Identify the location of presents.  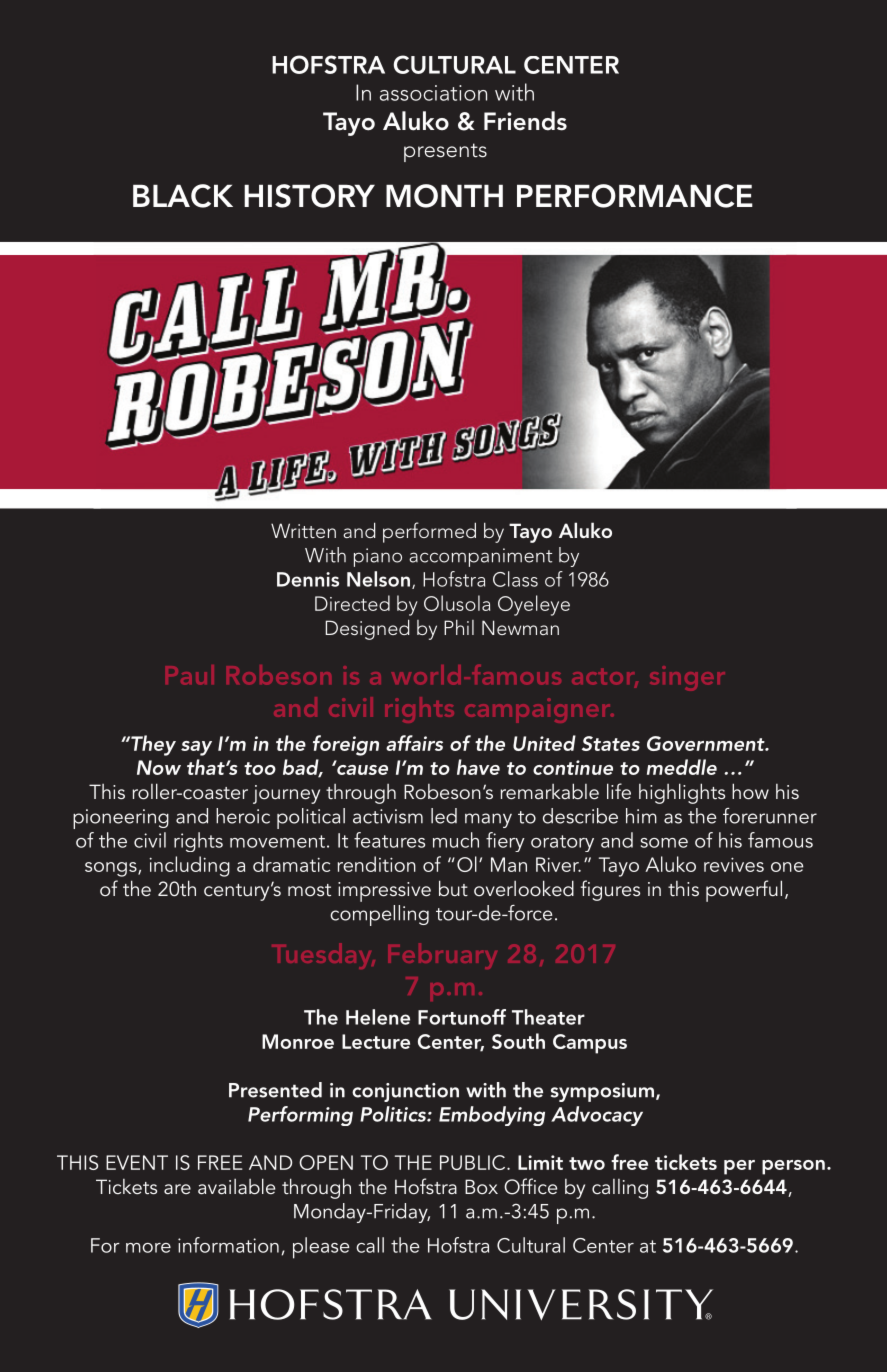
(445, 152).
